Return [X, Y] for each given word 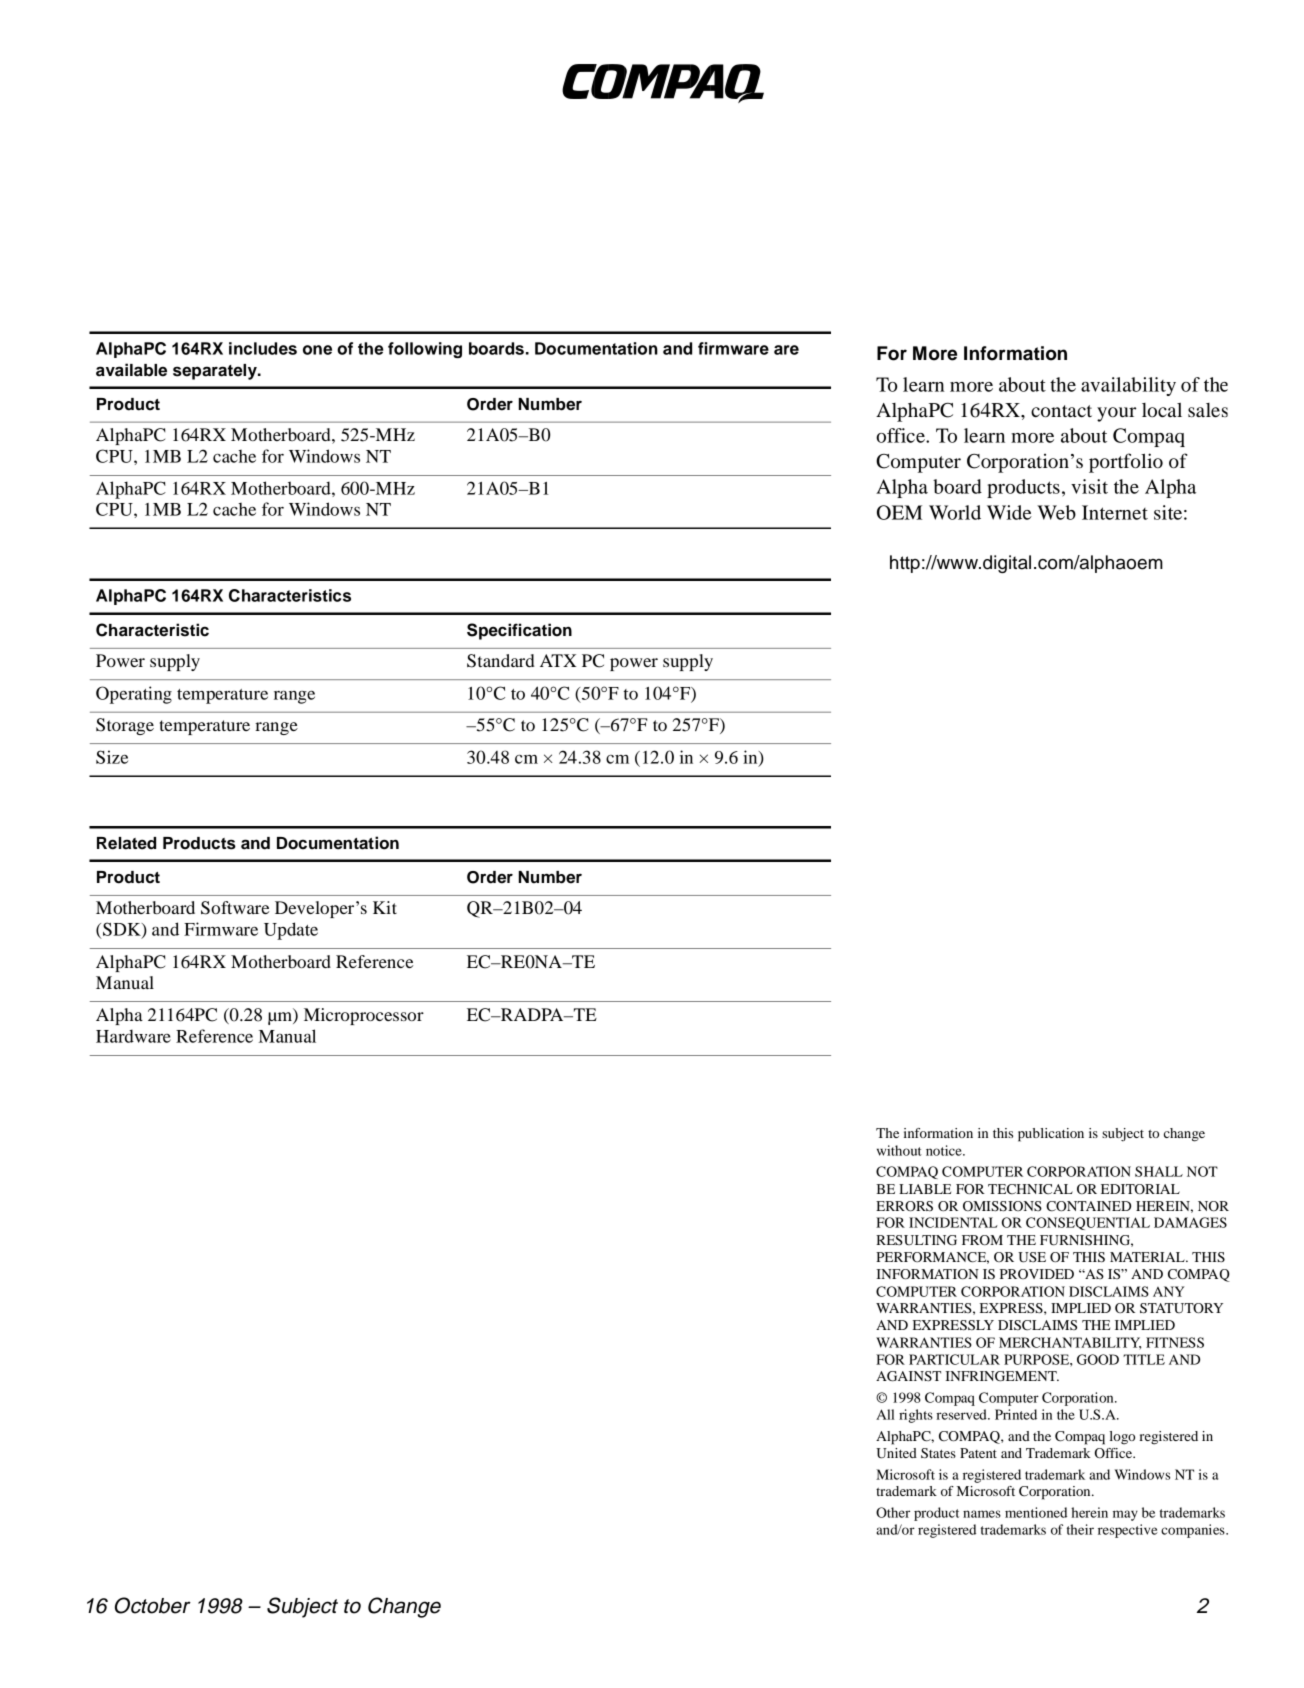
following [425, 350]
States [938, 1453]
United [896, 1453]
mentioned [1036, 1512]
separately [216, 372]
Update [291, 931]
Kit [385, 907]
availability [1128, 386]
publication [1051, 1135]
